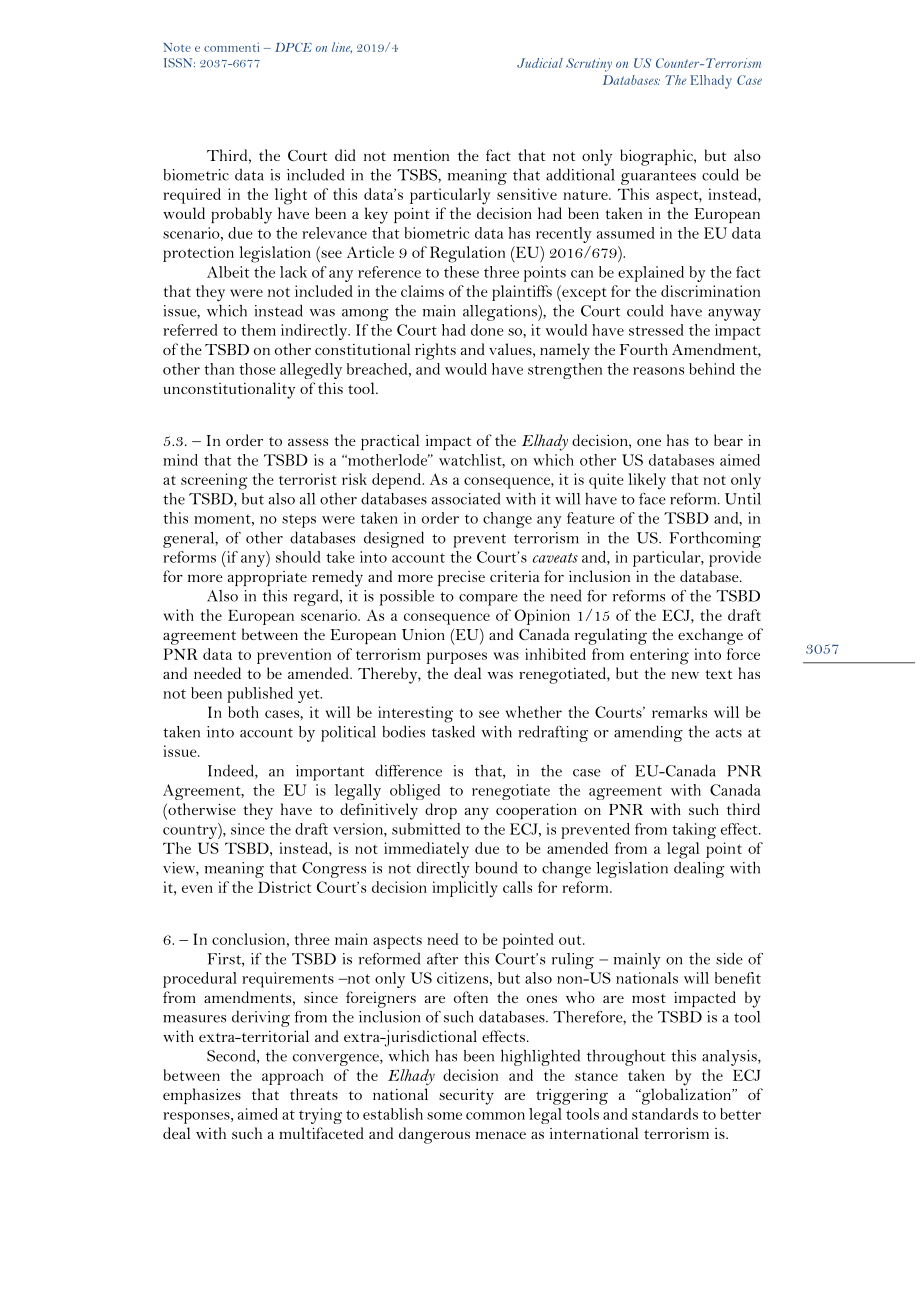 The image size is (924, 1308). I want to click on Forthcoming, so click(715, 540).
